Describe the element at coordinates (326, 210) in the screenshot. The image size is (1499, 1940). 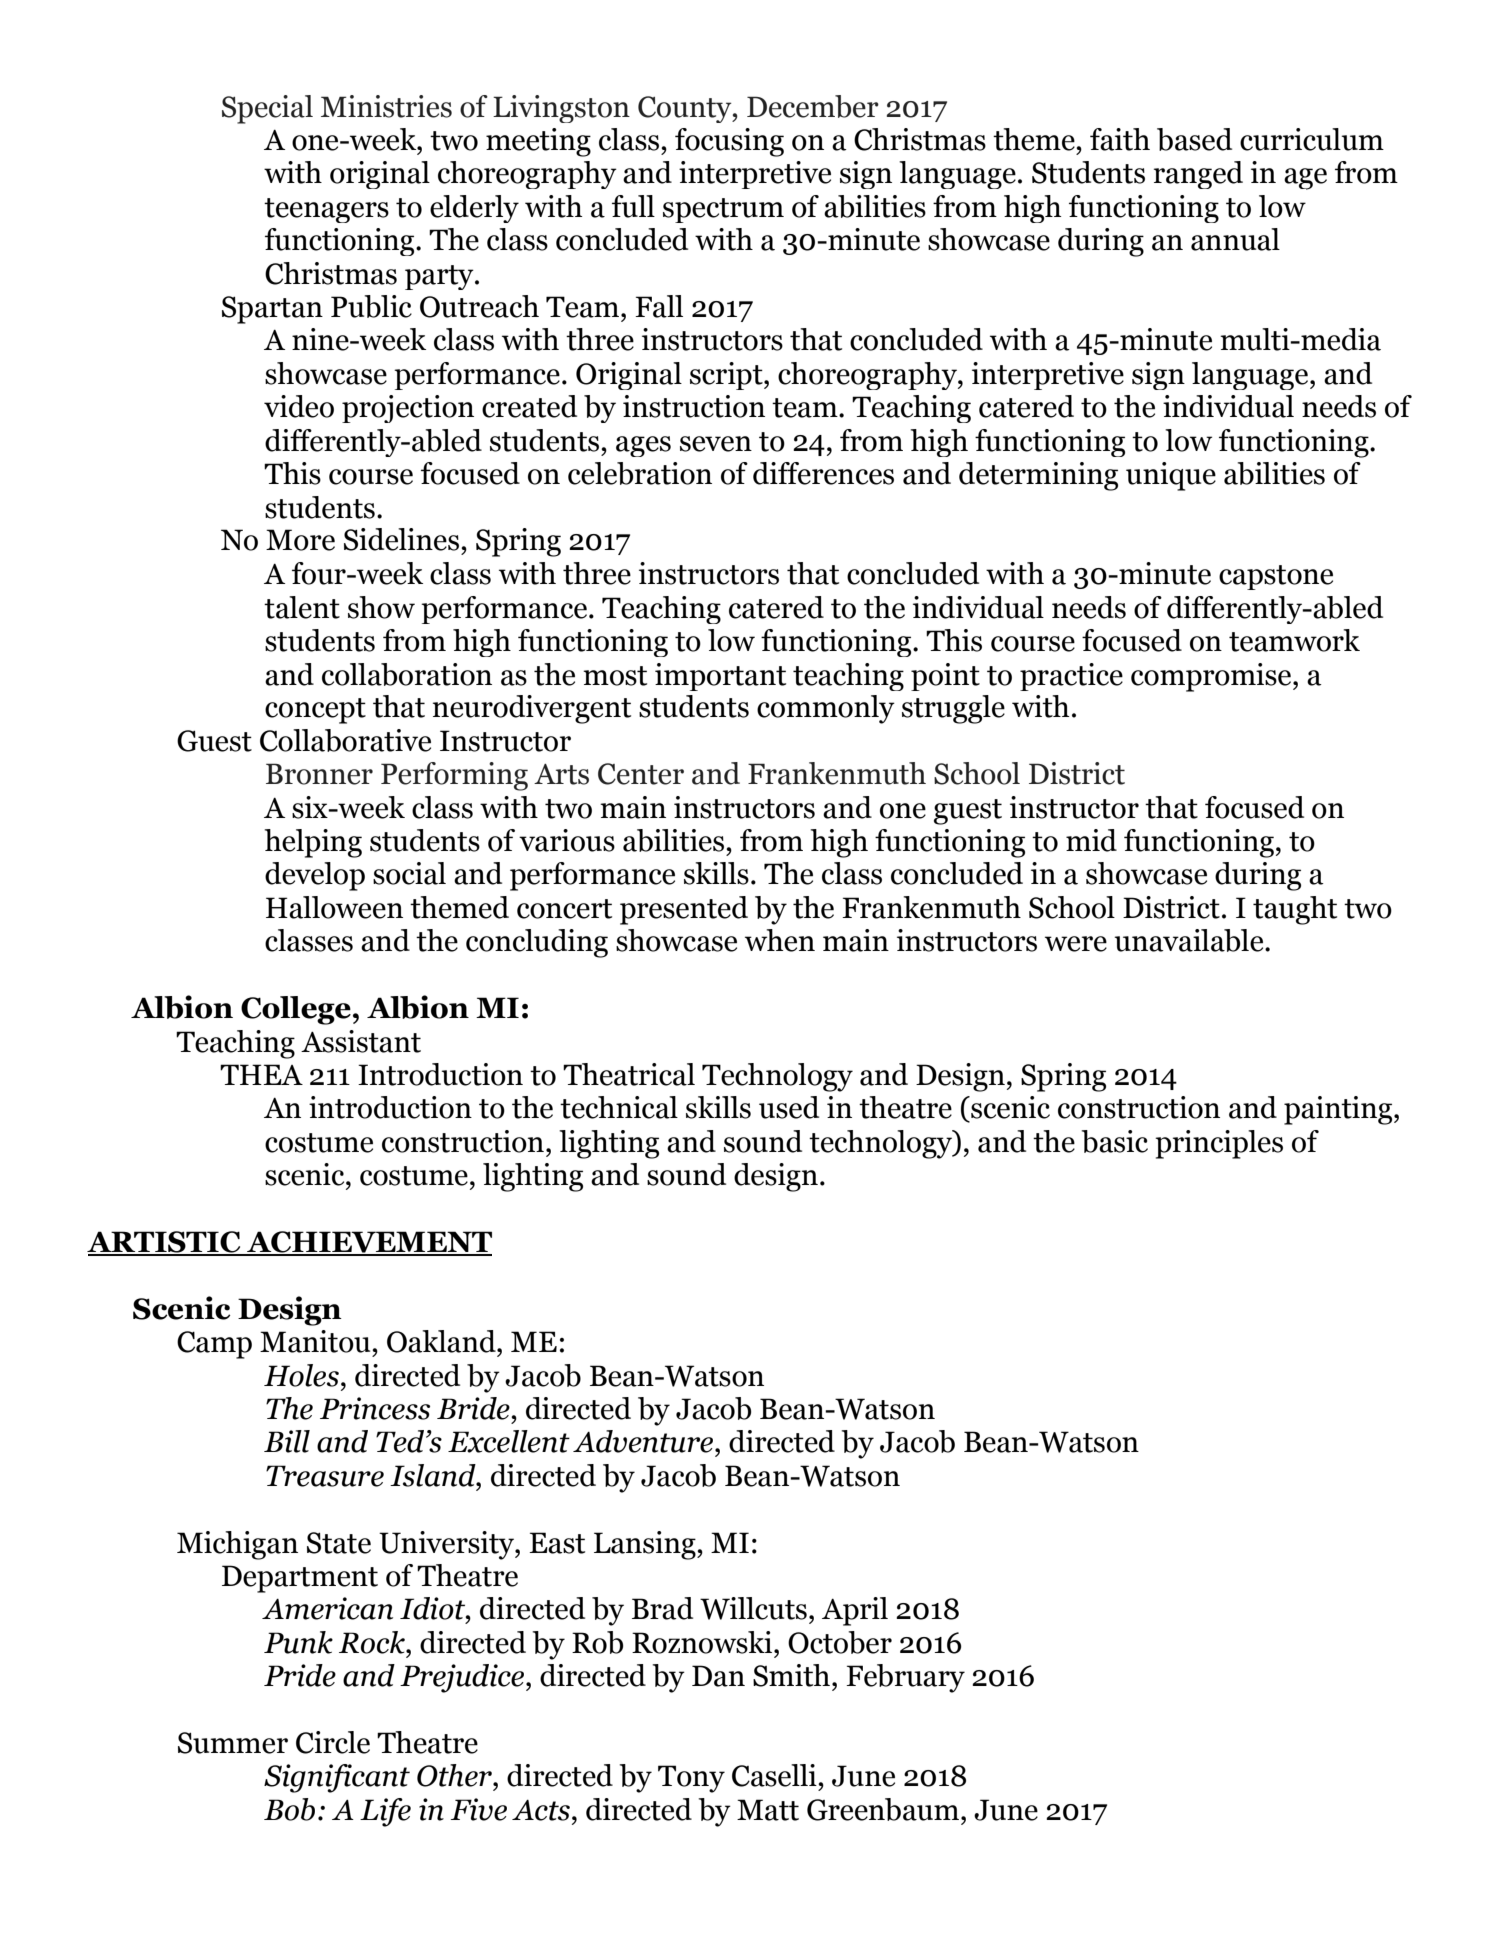
I see `teenagers` at that location.
